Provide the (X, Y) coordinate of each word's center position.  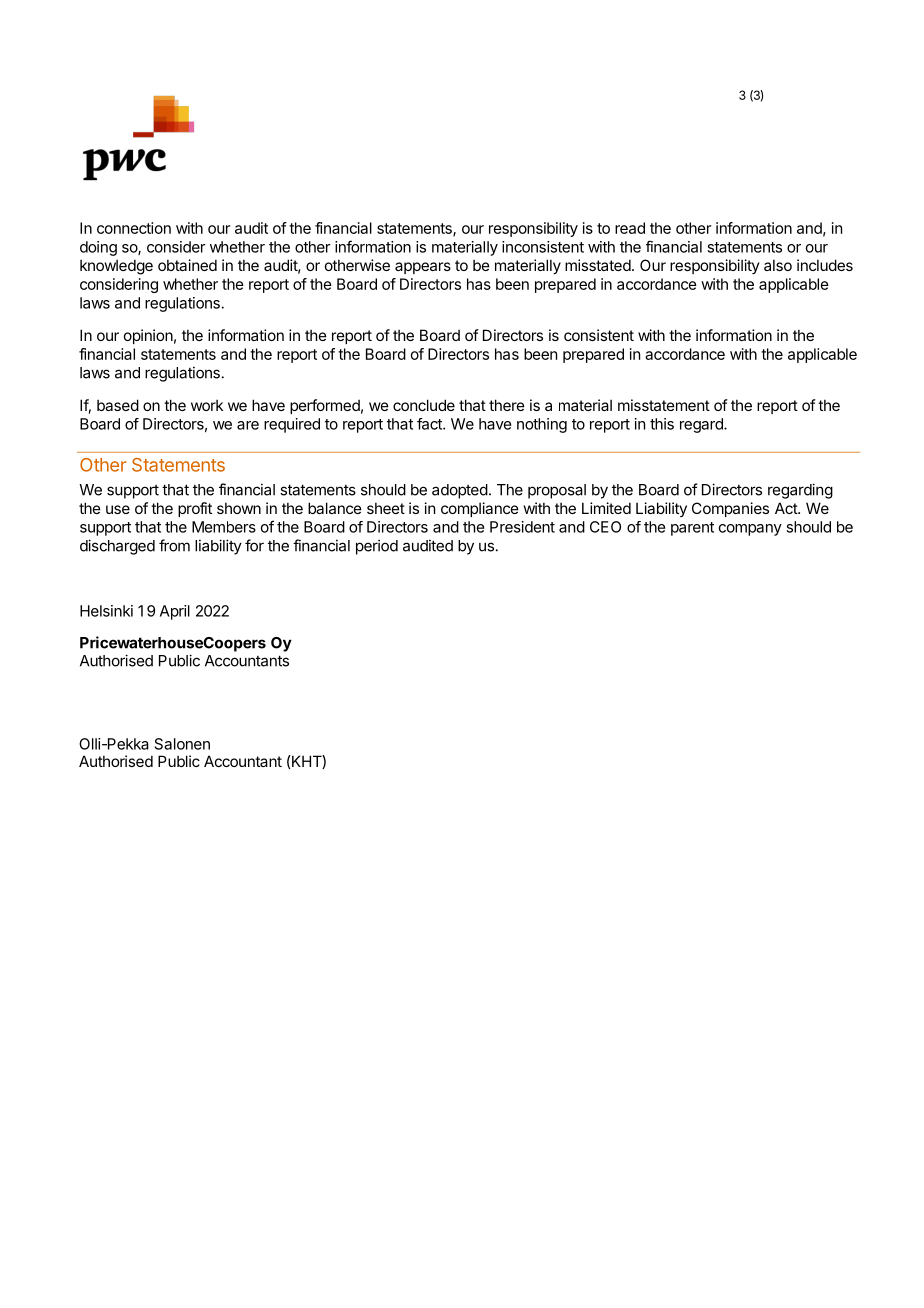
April (175, 612)
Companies (730, 509)
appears (423, 268)
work (207, 405)
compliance (480, 509)
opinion (148, 336)
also (778, 265)
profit (195, 509)
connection (134, 228)
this (662, 424)
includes (825, 265)
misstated (598, 265)
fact (430, 424)
